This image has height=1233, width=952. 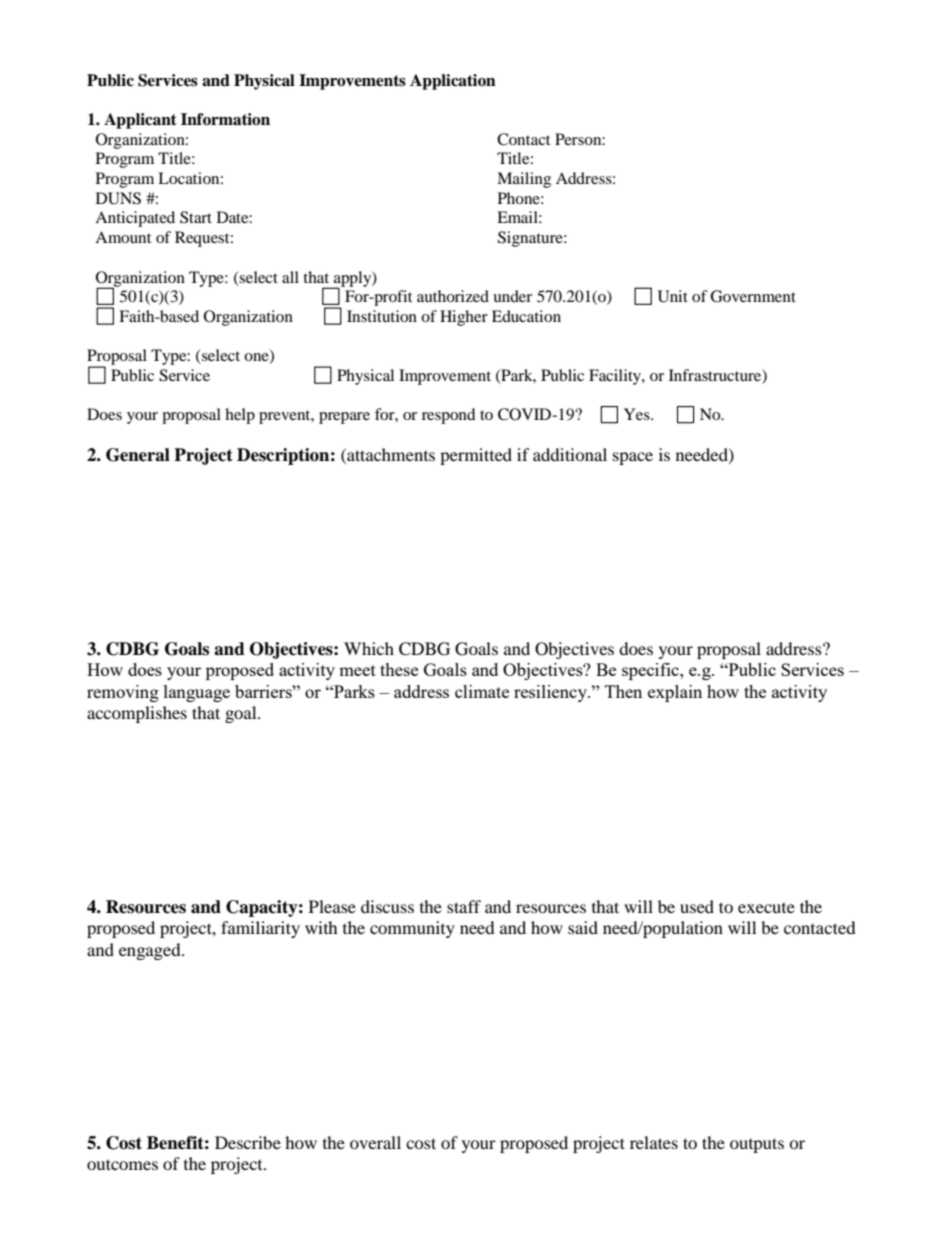 What do you see at coordinates (524, 180) in the image?
I see `Mailing` at bounding box center [524, 180].
